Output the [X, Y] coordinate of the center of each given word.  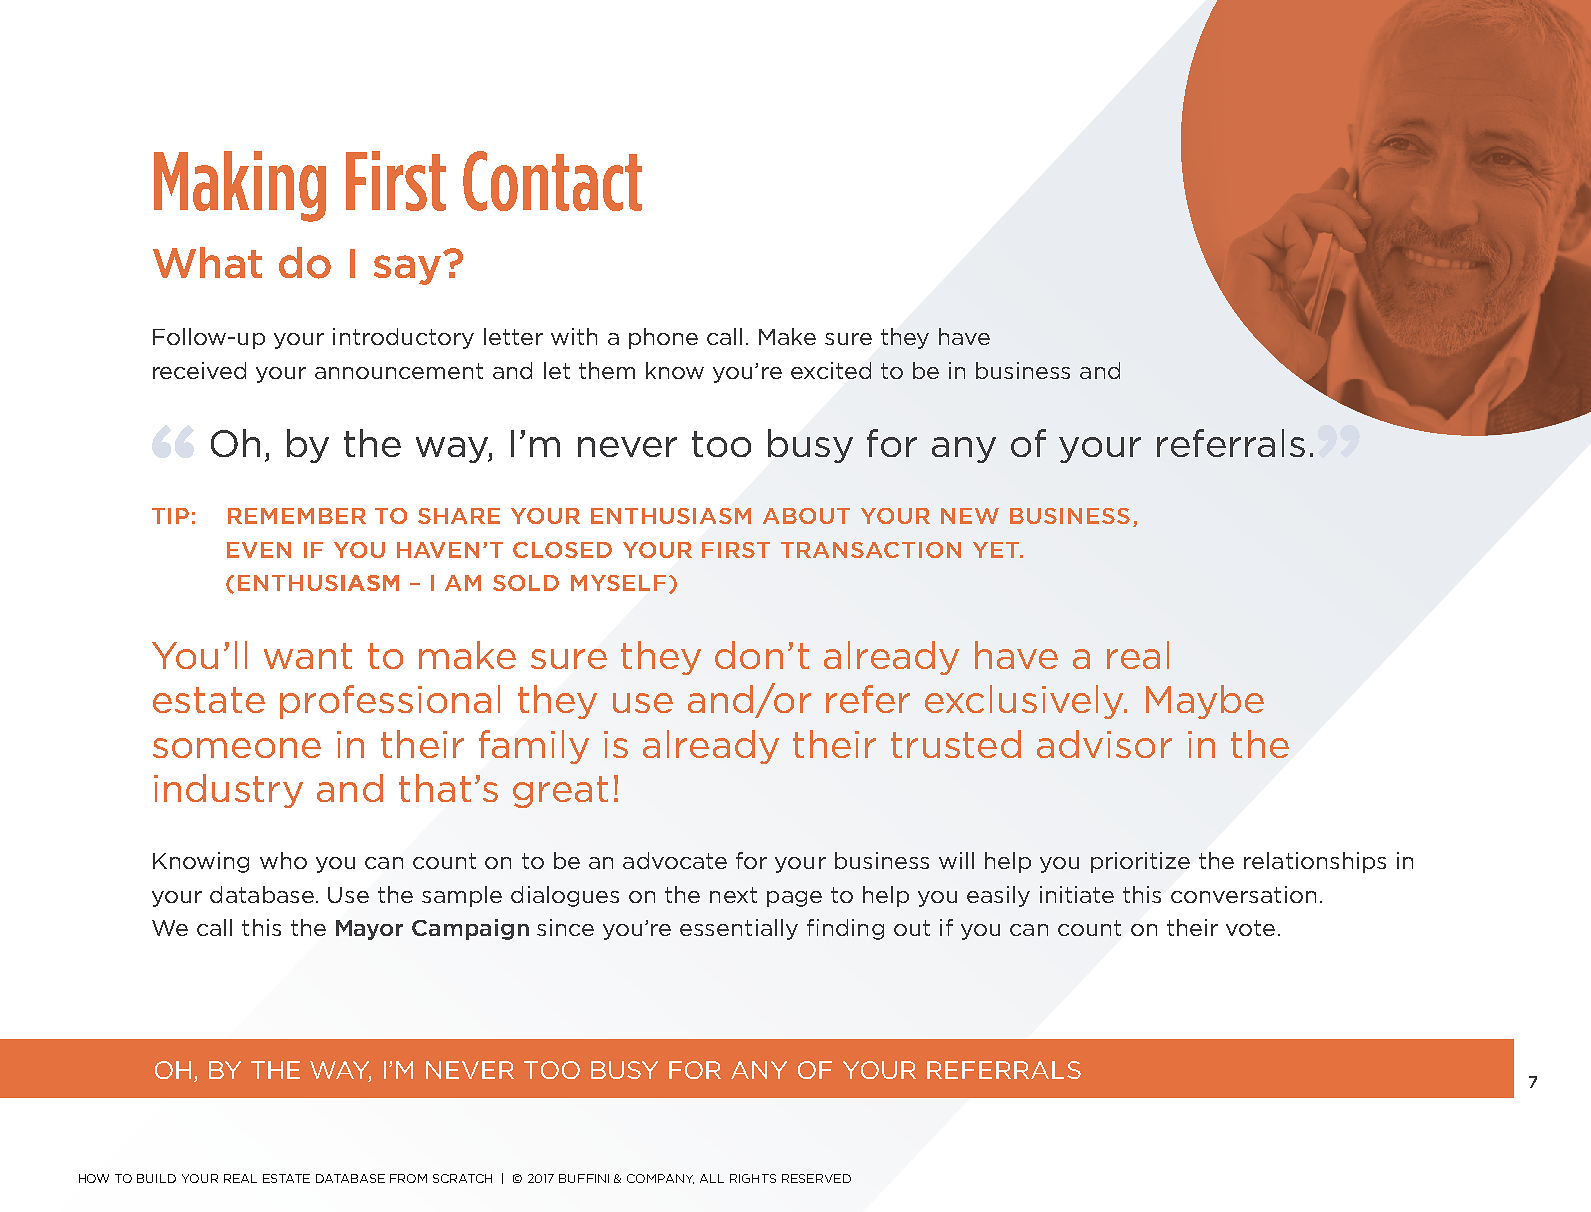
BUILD [156, 1178]
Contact [552, 181]
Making [240, 186]
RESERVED [816, 1178]
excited [831, 370]
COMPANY [660, 1179]
